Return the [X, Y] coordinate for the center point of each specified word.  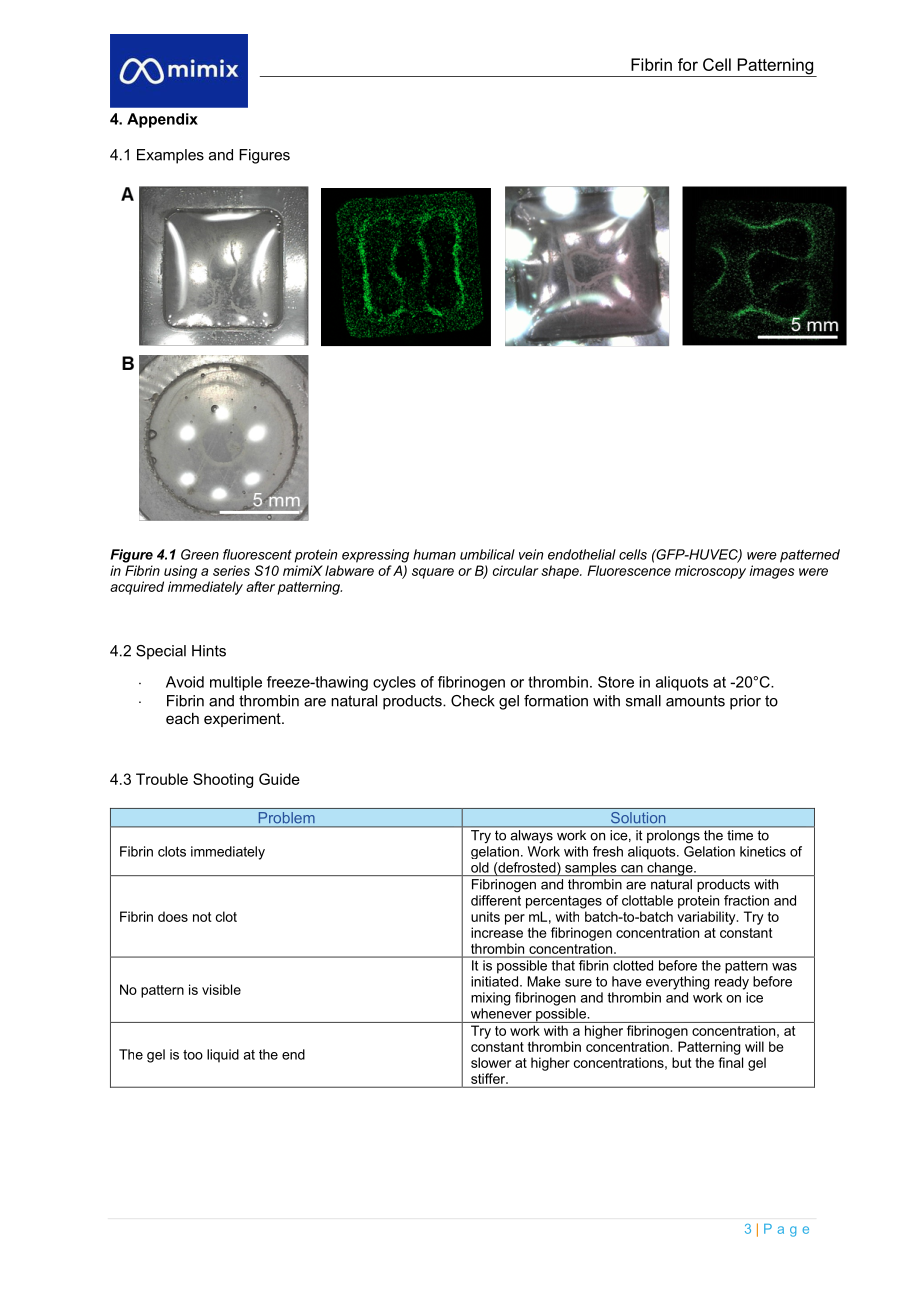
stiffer [489, 1078]
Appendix [162, 120]
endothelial [582, 554]
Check [473, 701]
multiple [236, 683]
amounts [695, 701]
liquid [223, 1056]
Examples [170, 156]
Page [786, 1230]
